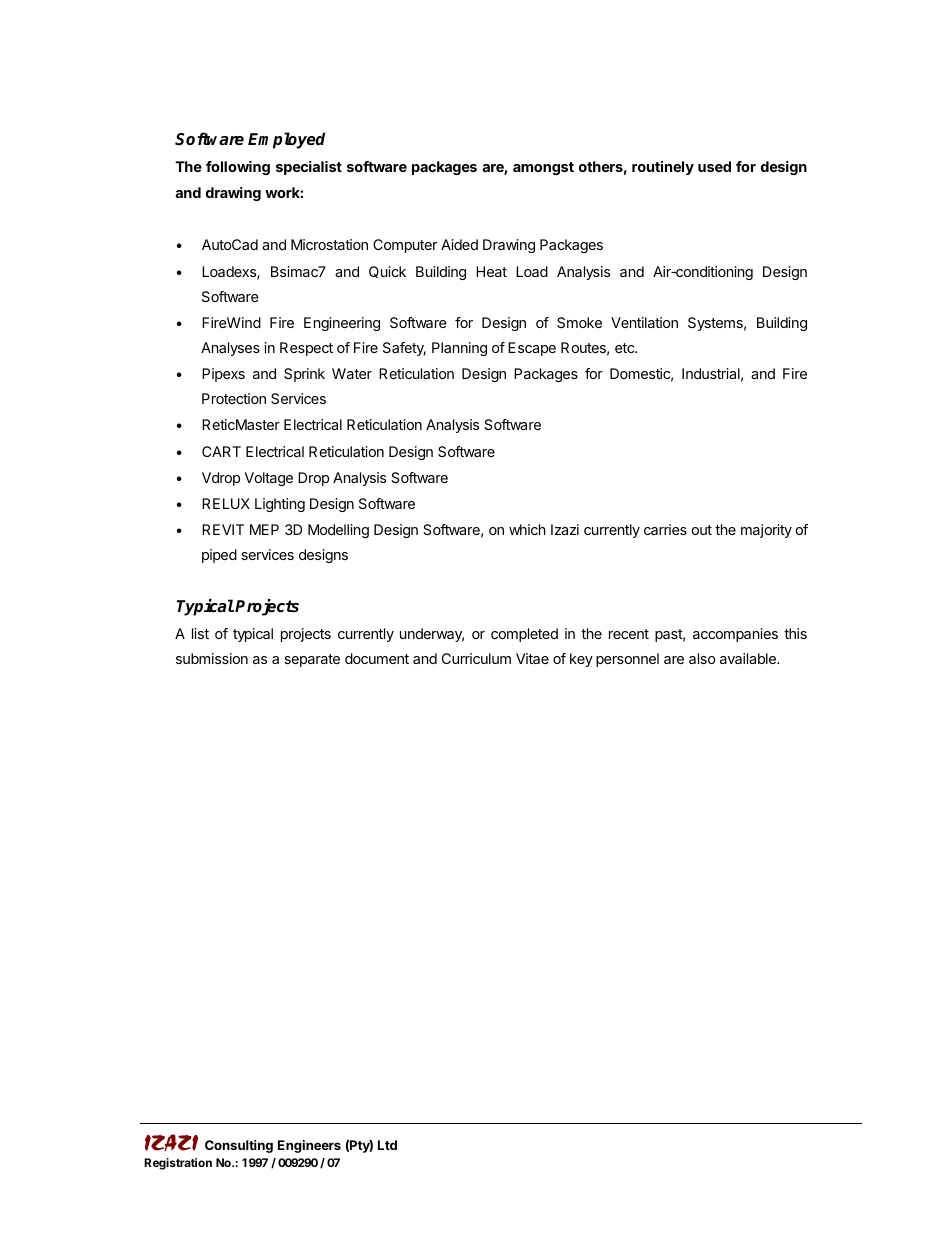 Image resolution: width=952 pixels, height=1233 pixels. Describe the element at coordinates (527, 529) in the screenshot. I see `which` at that location.
